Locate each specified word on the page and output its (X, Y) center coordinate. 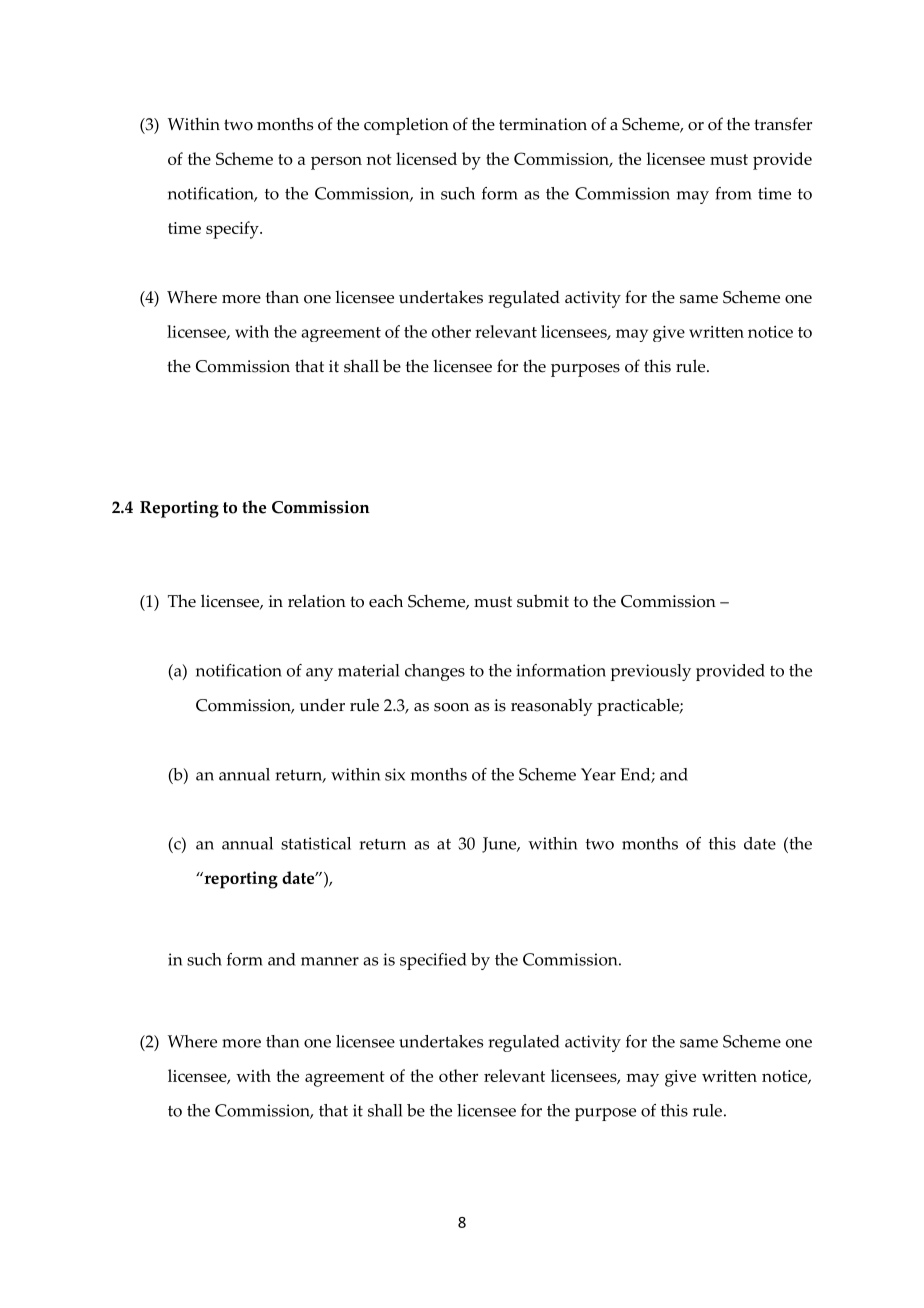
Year (598, 774)
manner (330, 961)
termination (543, 124)
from (734, 193)
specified (433, 961)
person (336, 163)
